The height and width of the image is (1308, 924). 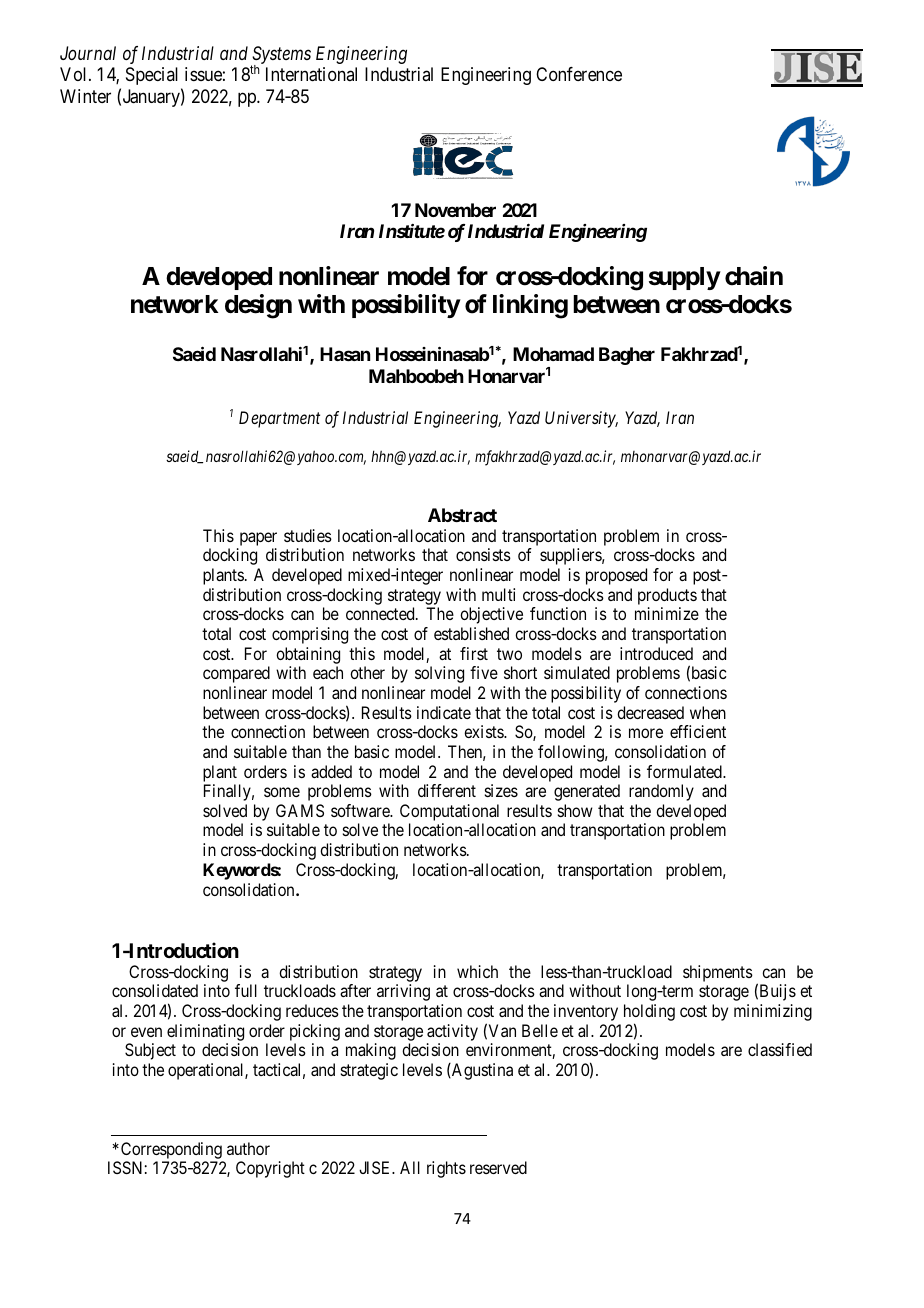 I want to click on Corresponding, so click(x=171, y=1150).
